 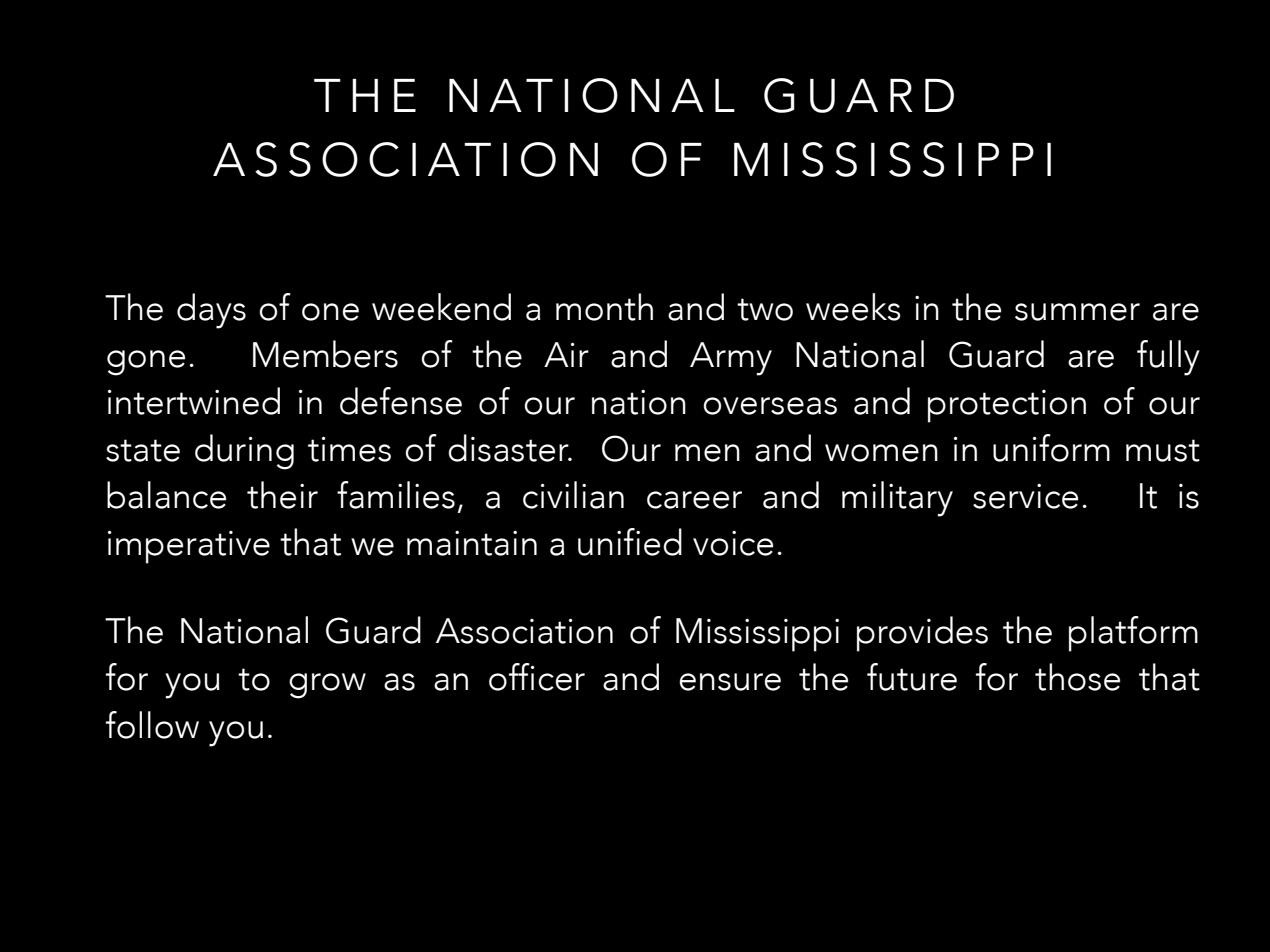 I want to click on month, so click(x=604, y=307).
